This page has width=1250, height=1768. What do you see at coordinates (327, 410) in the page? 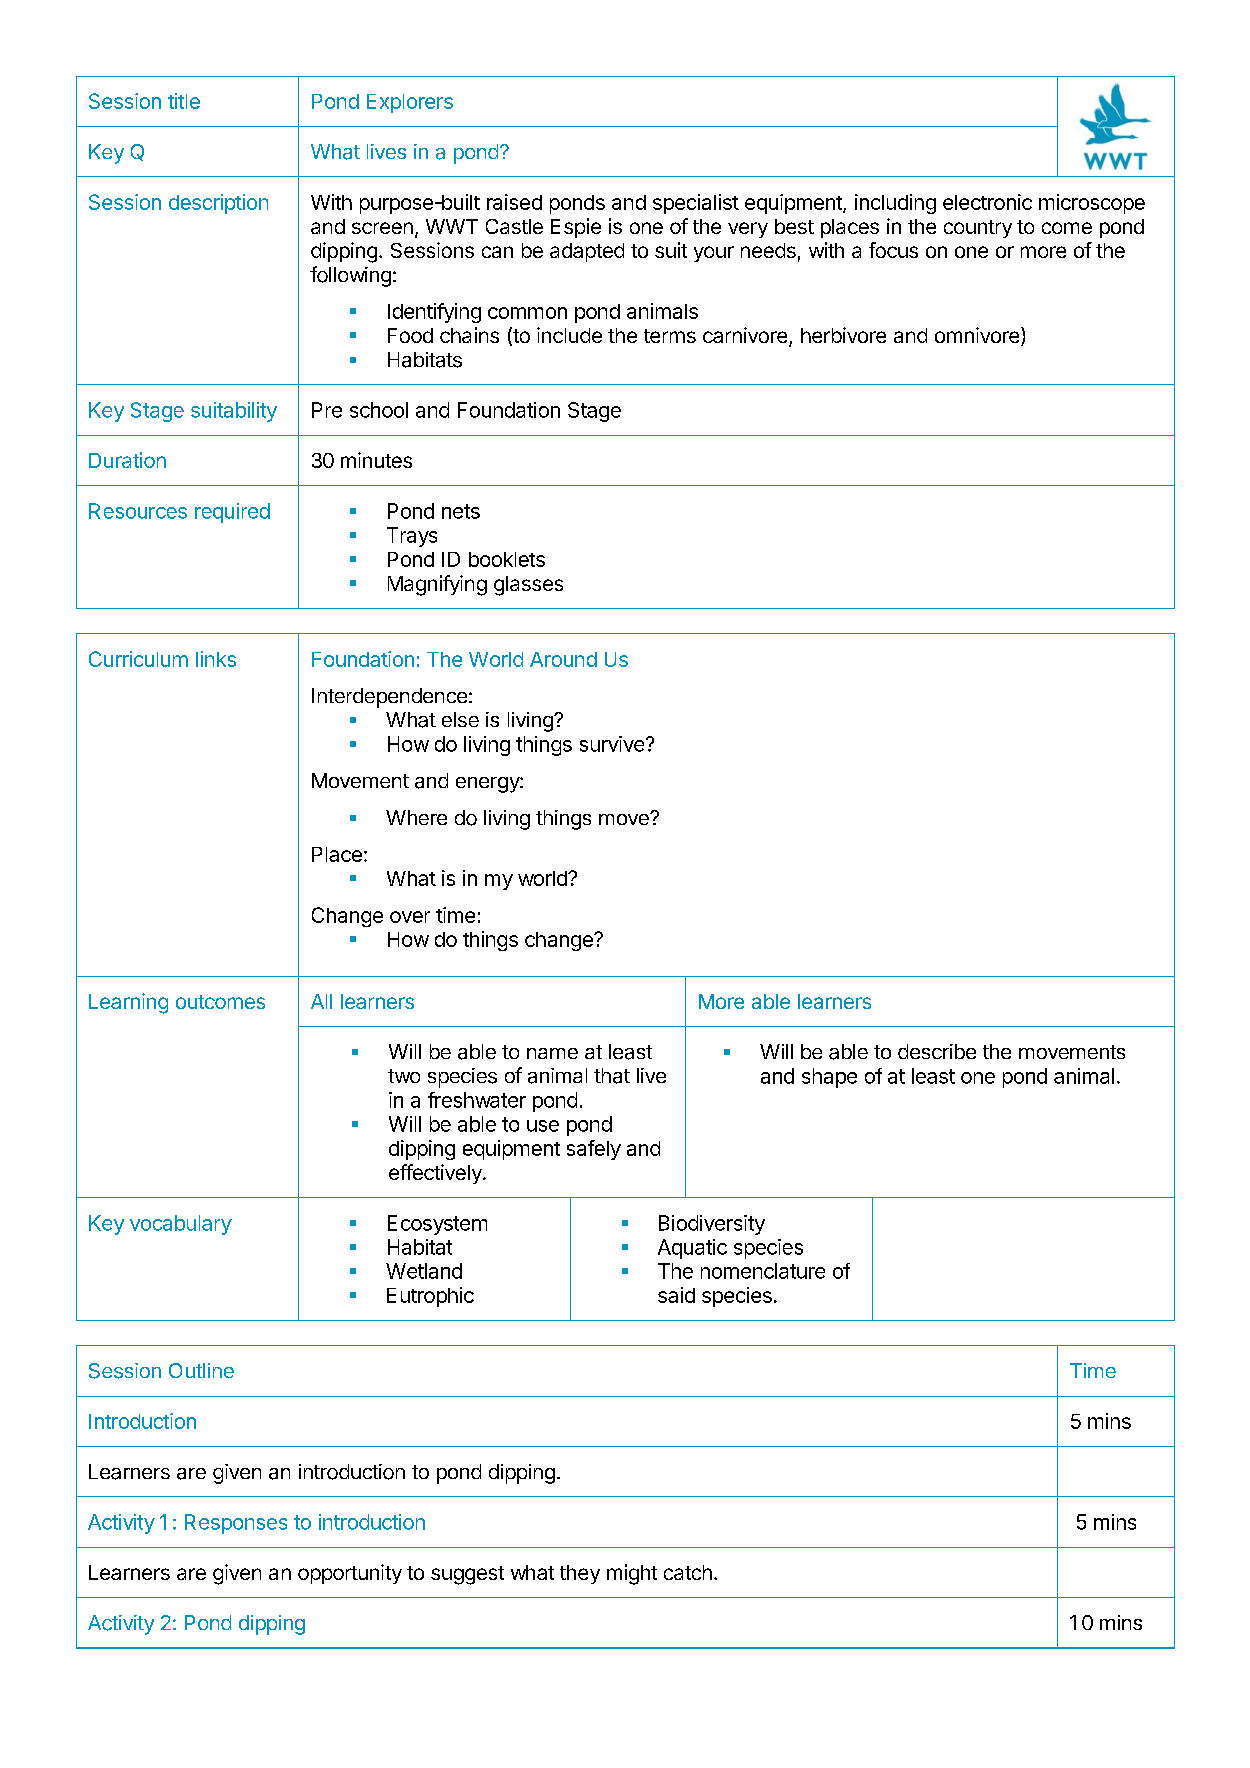
I see `Pre` at bounding box center [327, 410].
